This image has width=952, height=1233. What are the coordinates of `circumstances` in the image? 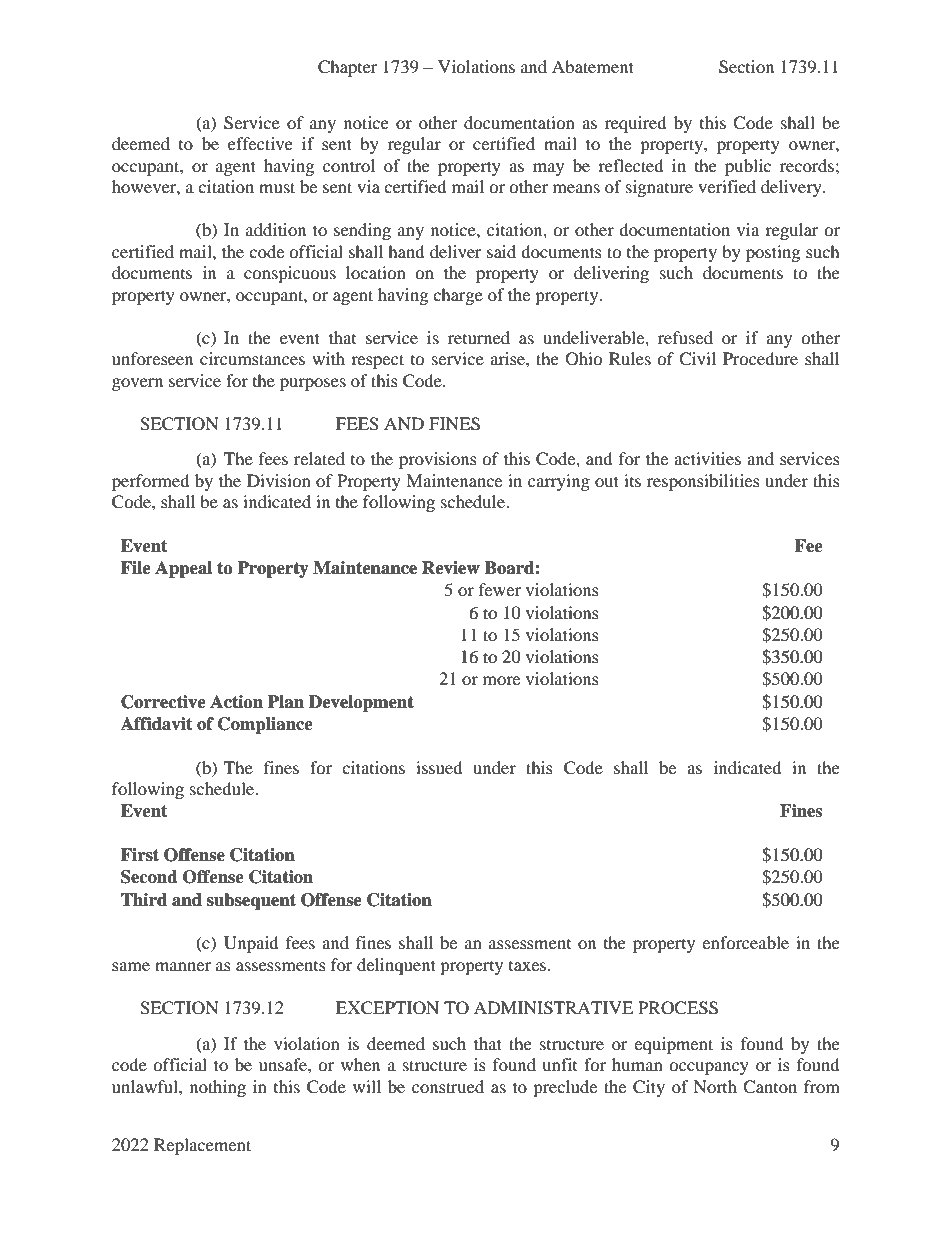 It's located at (252, 358).
